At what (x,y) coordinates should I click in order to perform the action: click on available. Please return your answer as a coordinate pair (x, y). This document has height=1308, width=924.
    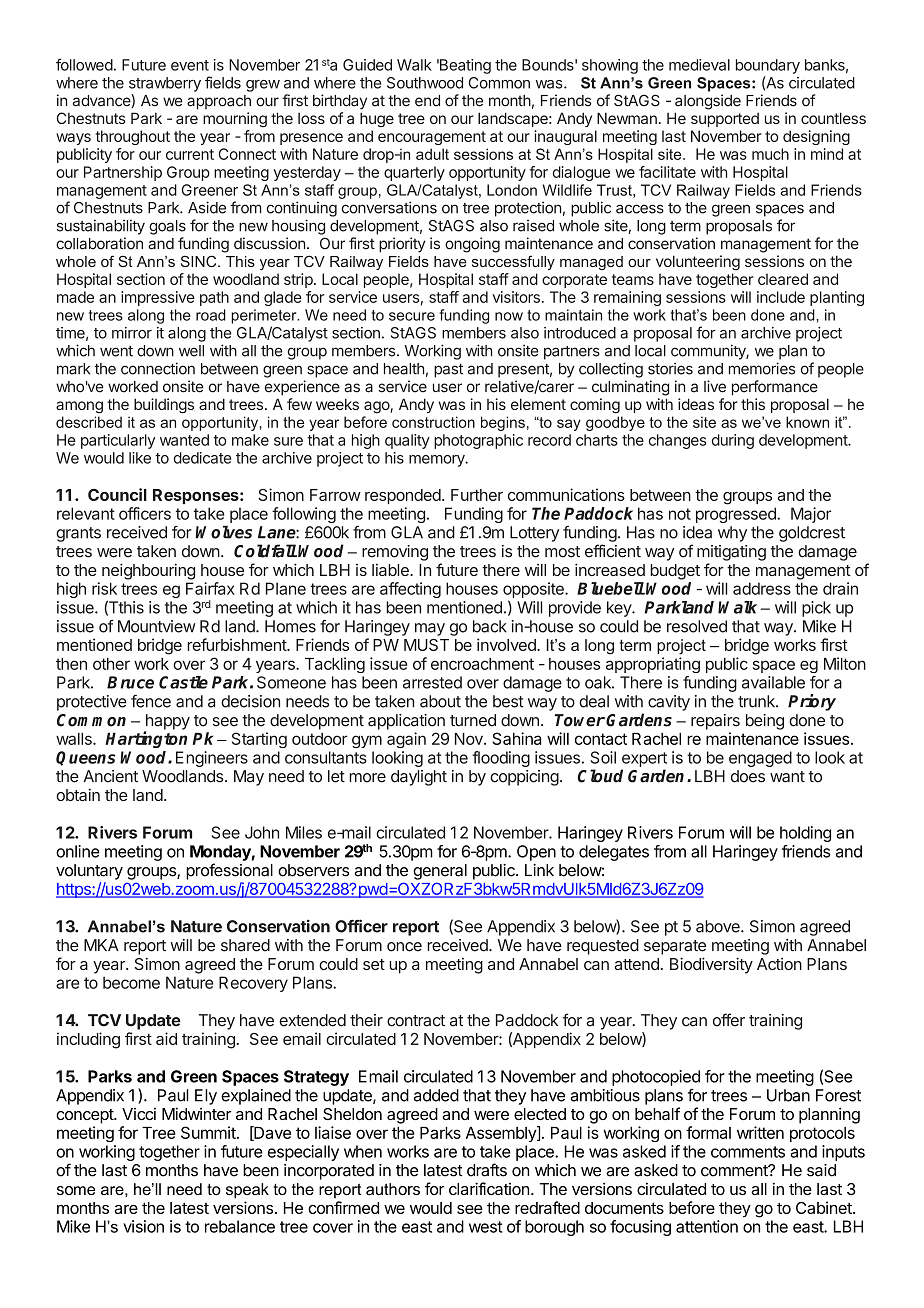
    Looking at the image, I should click on (773, 682).
